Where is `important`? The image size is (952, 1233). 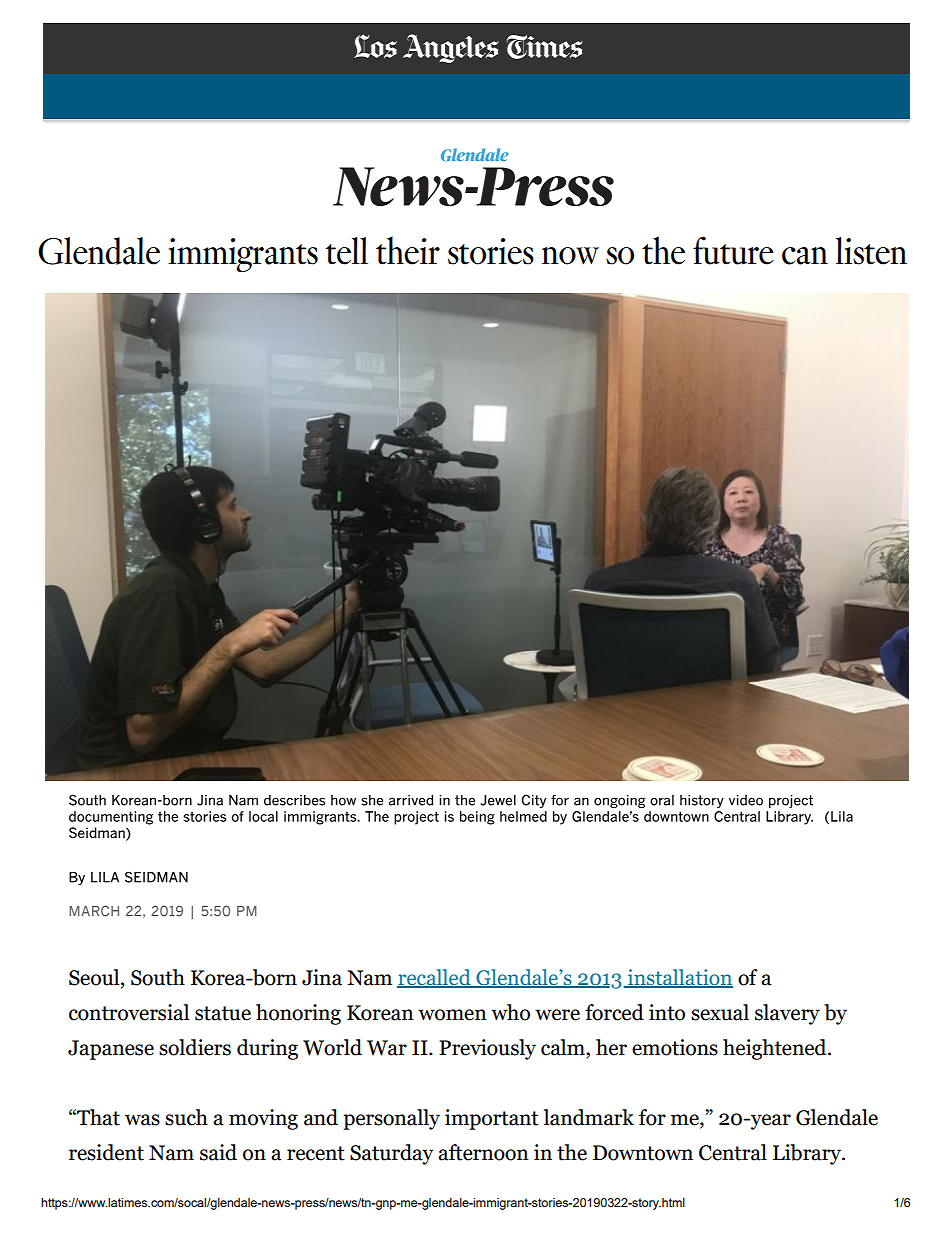 important is located at coordinates (492, 1119).
